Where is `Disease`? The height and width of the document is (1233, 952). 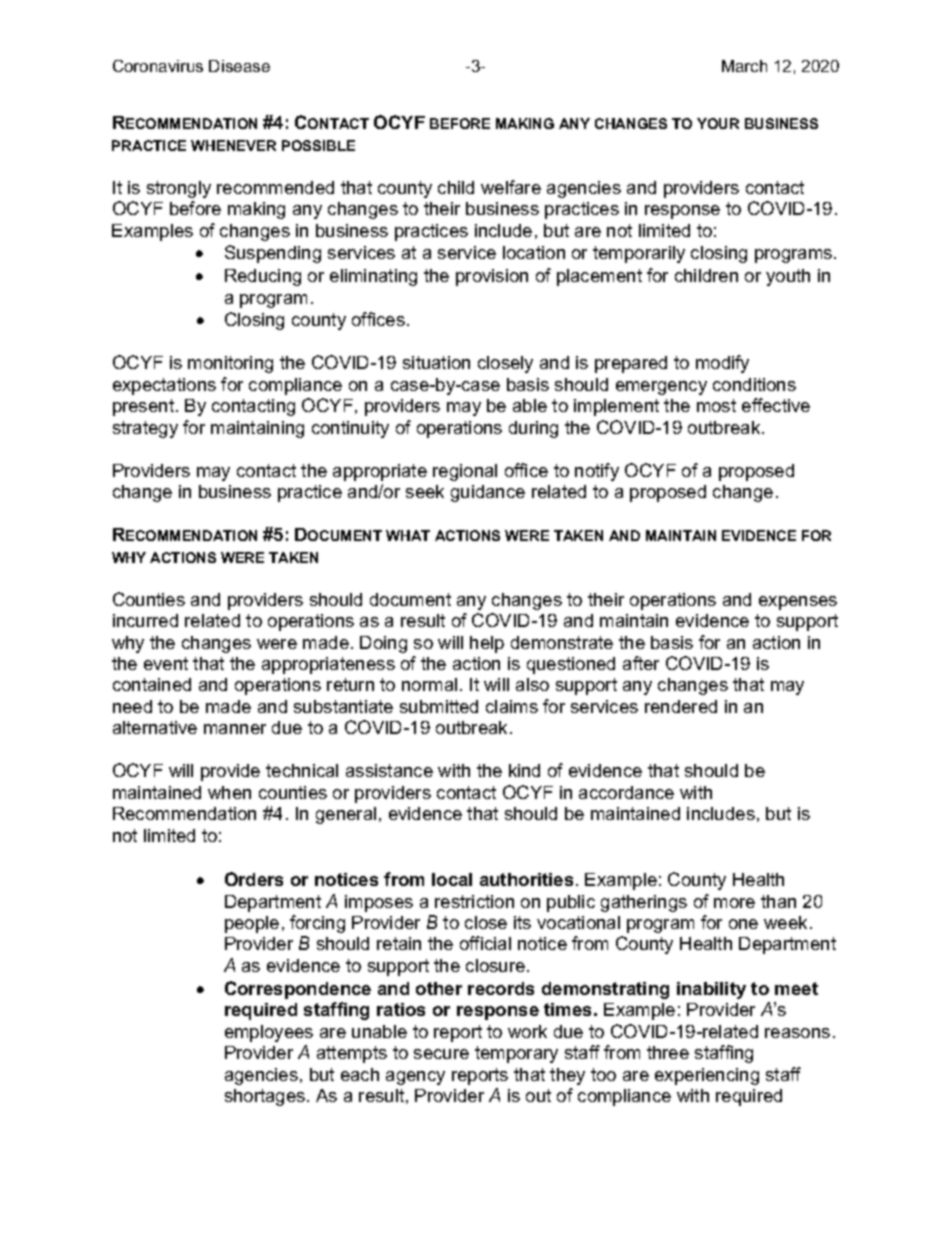 Disease is located at coordinates (239, 66).
